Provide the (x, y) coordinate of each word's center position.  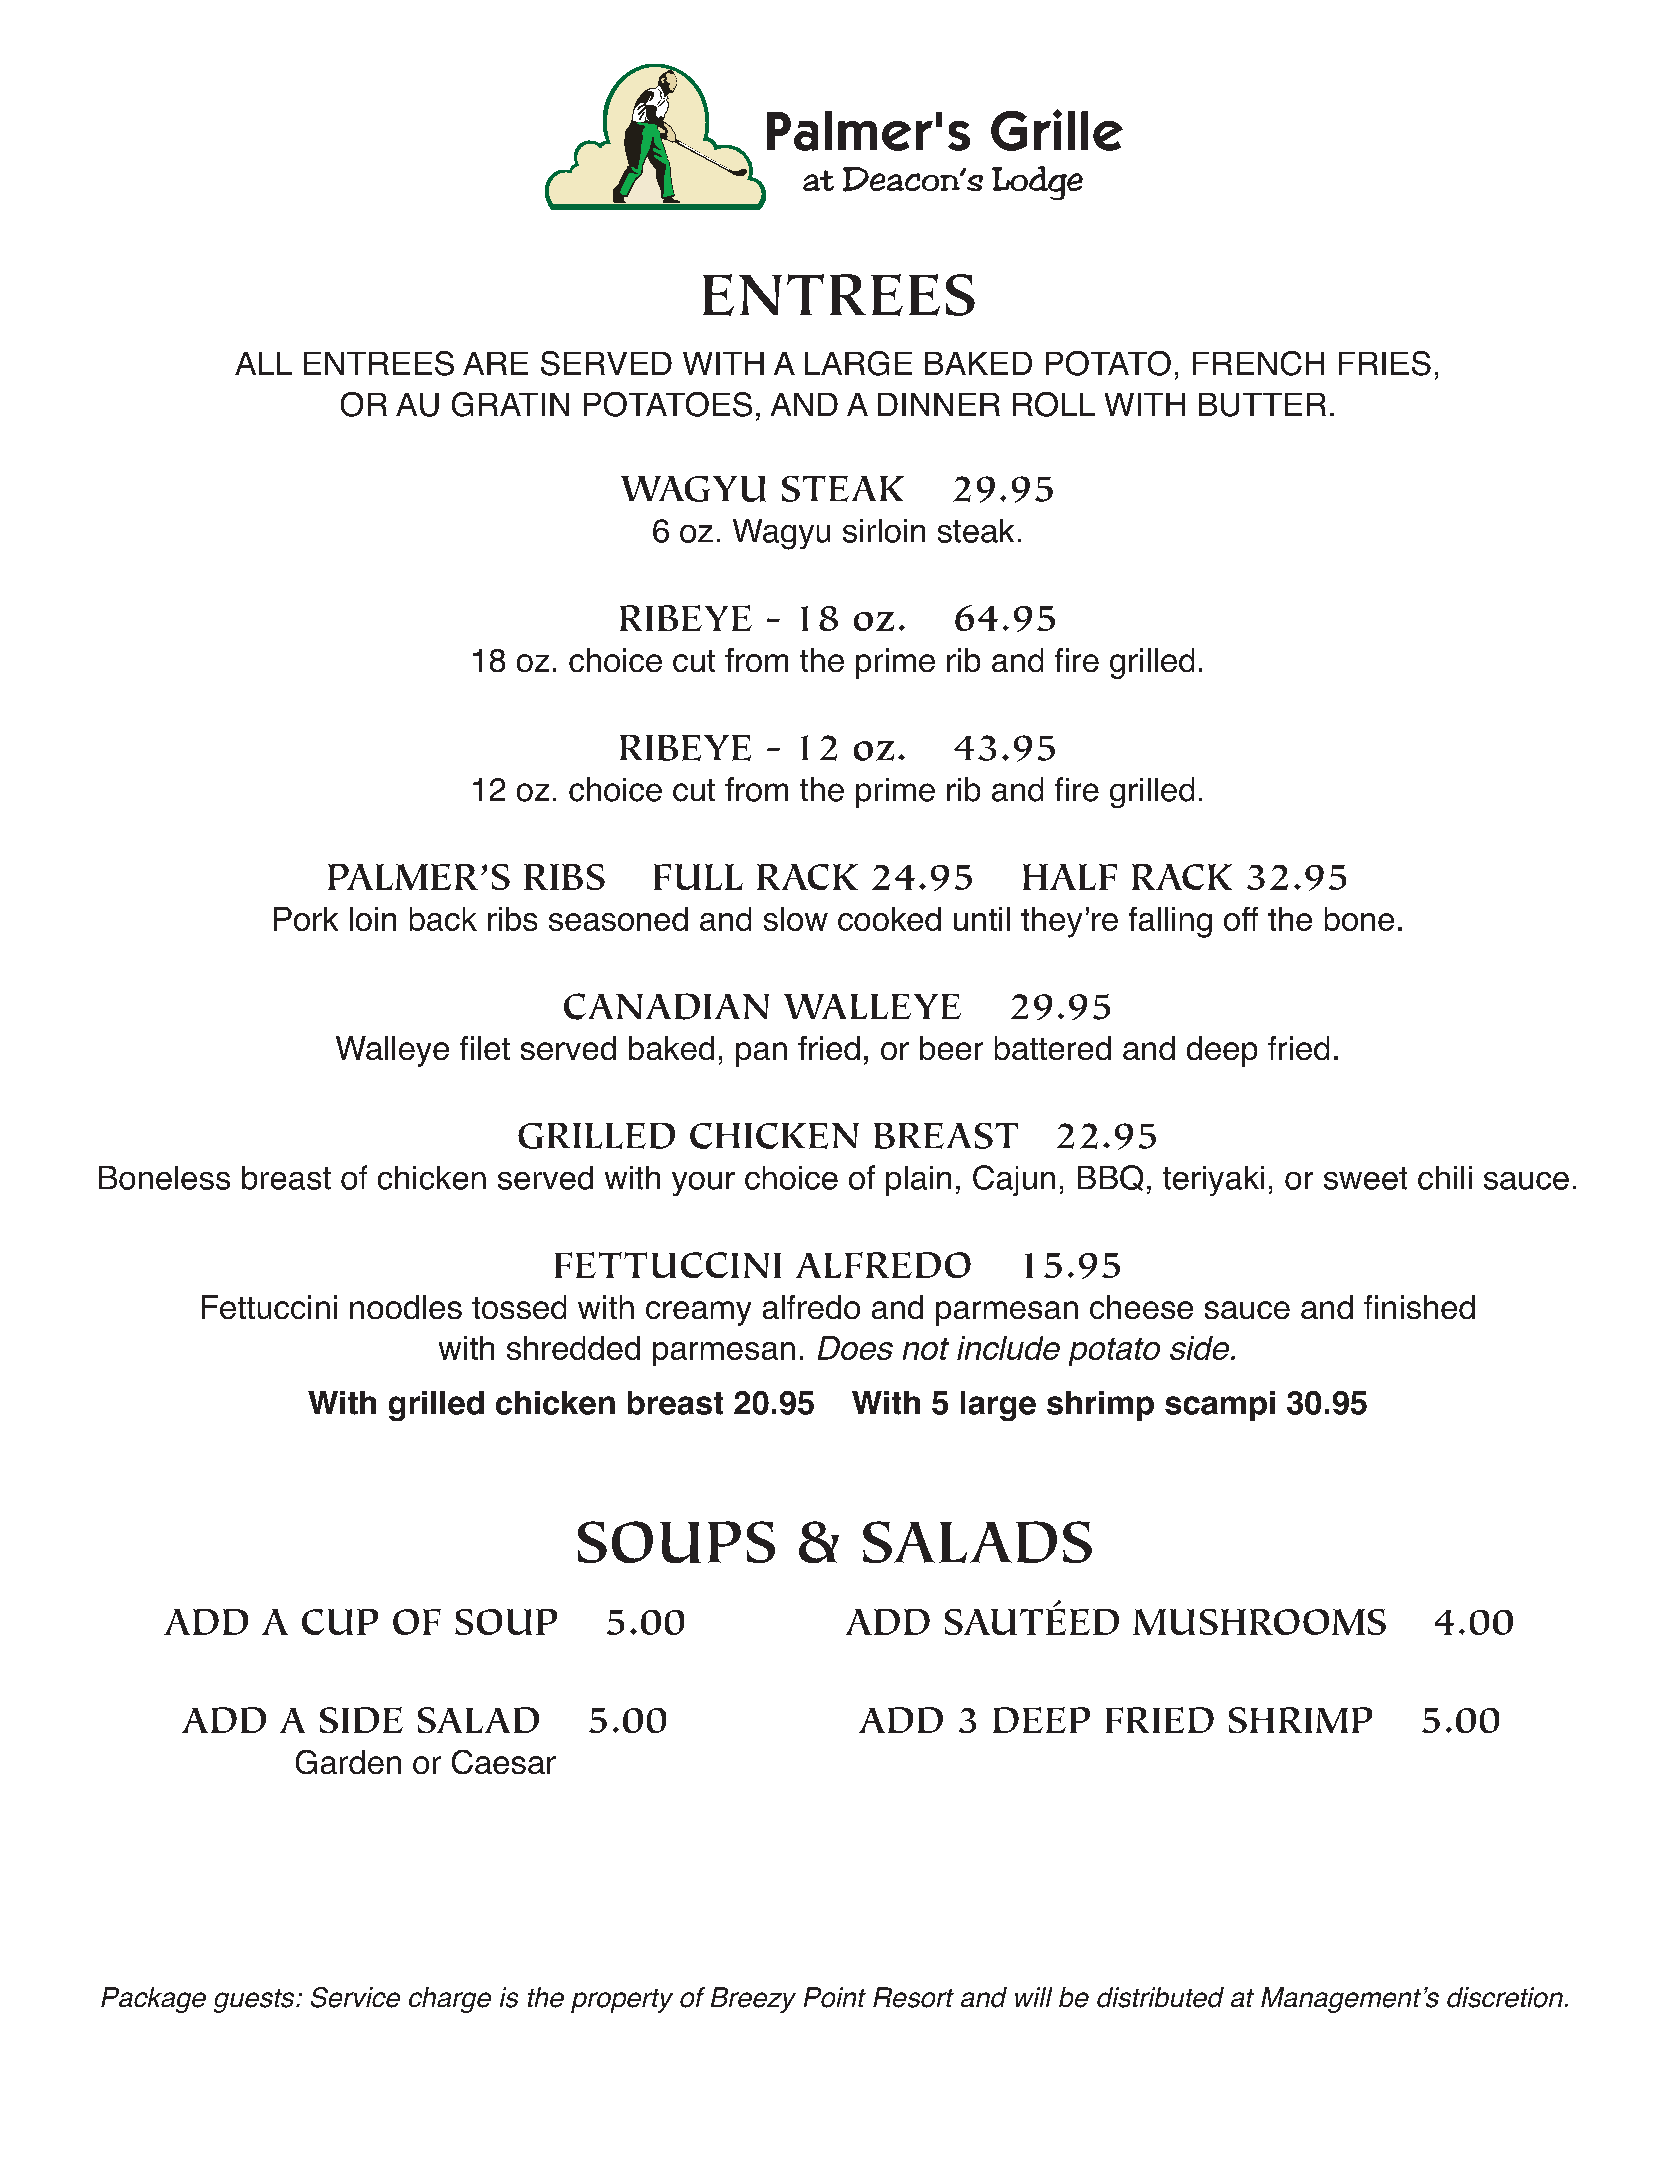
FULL (698, 877)
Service (355, 1997)
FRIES (1385, 363)
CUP (340, 1622)
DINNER (939, 404)
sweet (1365, 1178)
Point (835, 1997)
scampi (1220, 1406)
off (1241, 919)
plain (918, 1181)
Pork (306, 919)
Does (855, 1348)
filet (485, 1048)
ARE (495, 363)
